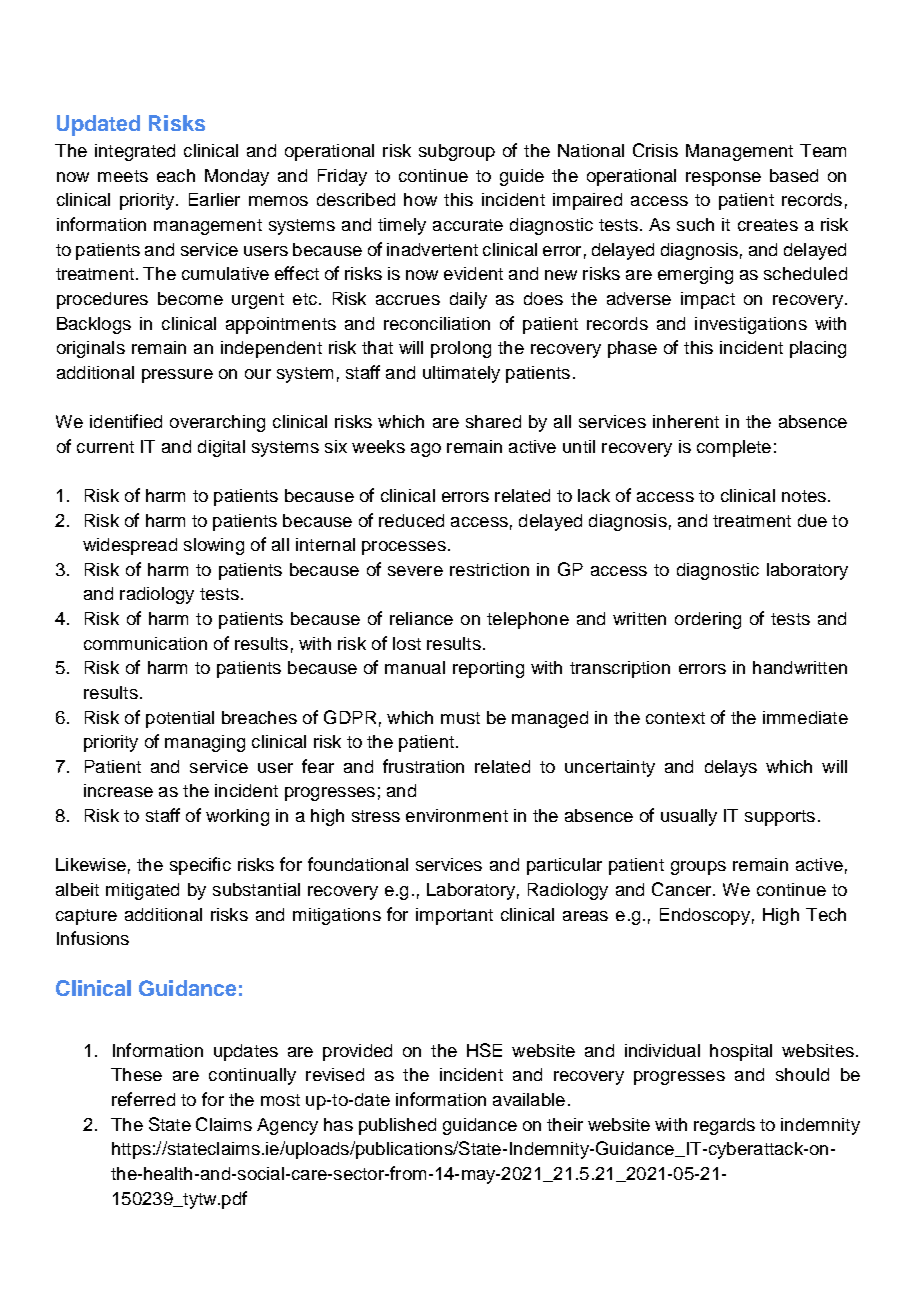  What do you see at coordinates (457, 152) in the document?
I see `subgroup` at bounding box center [457, 152].
